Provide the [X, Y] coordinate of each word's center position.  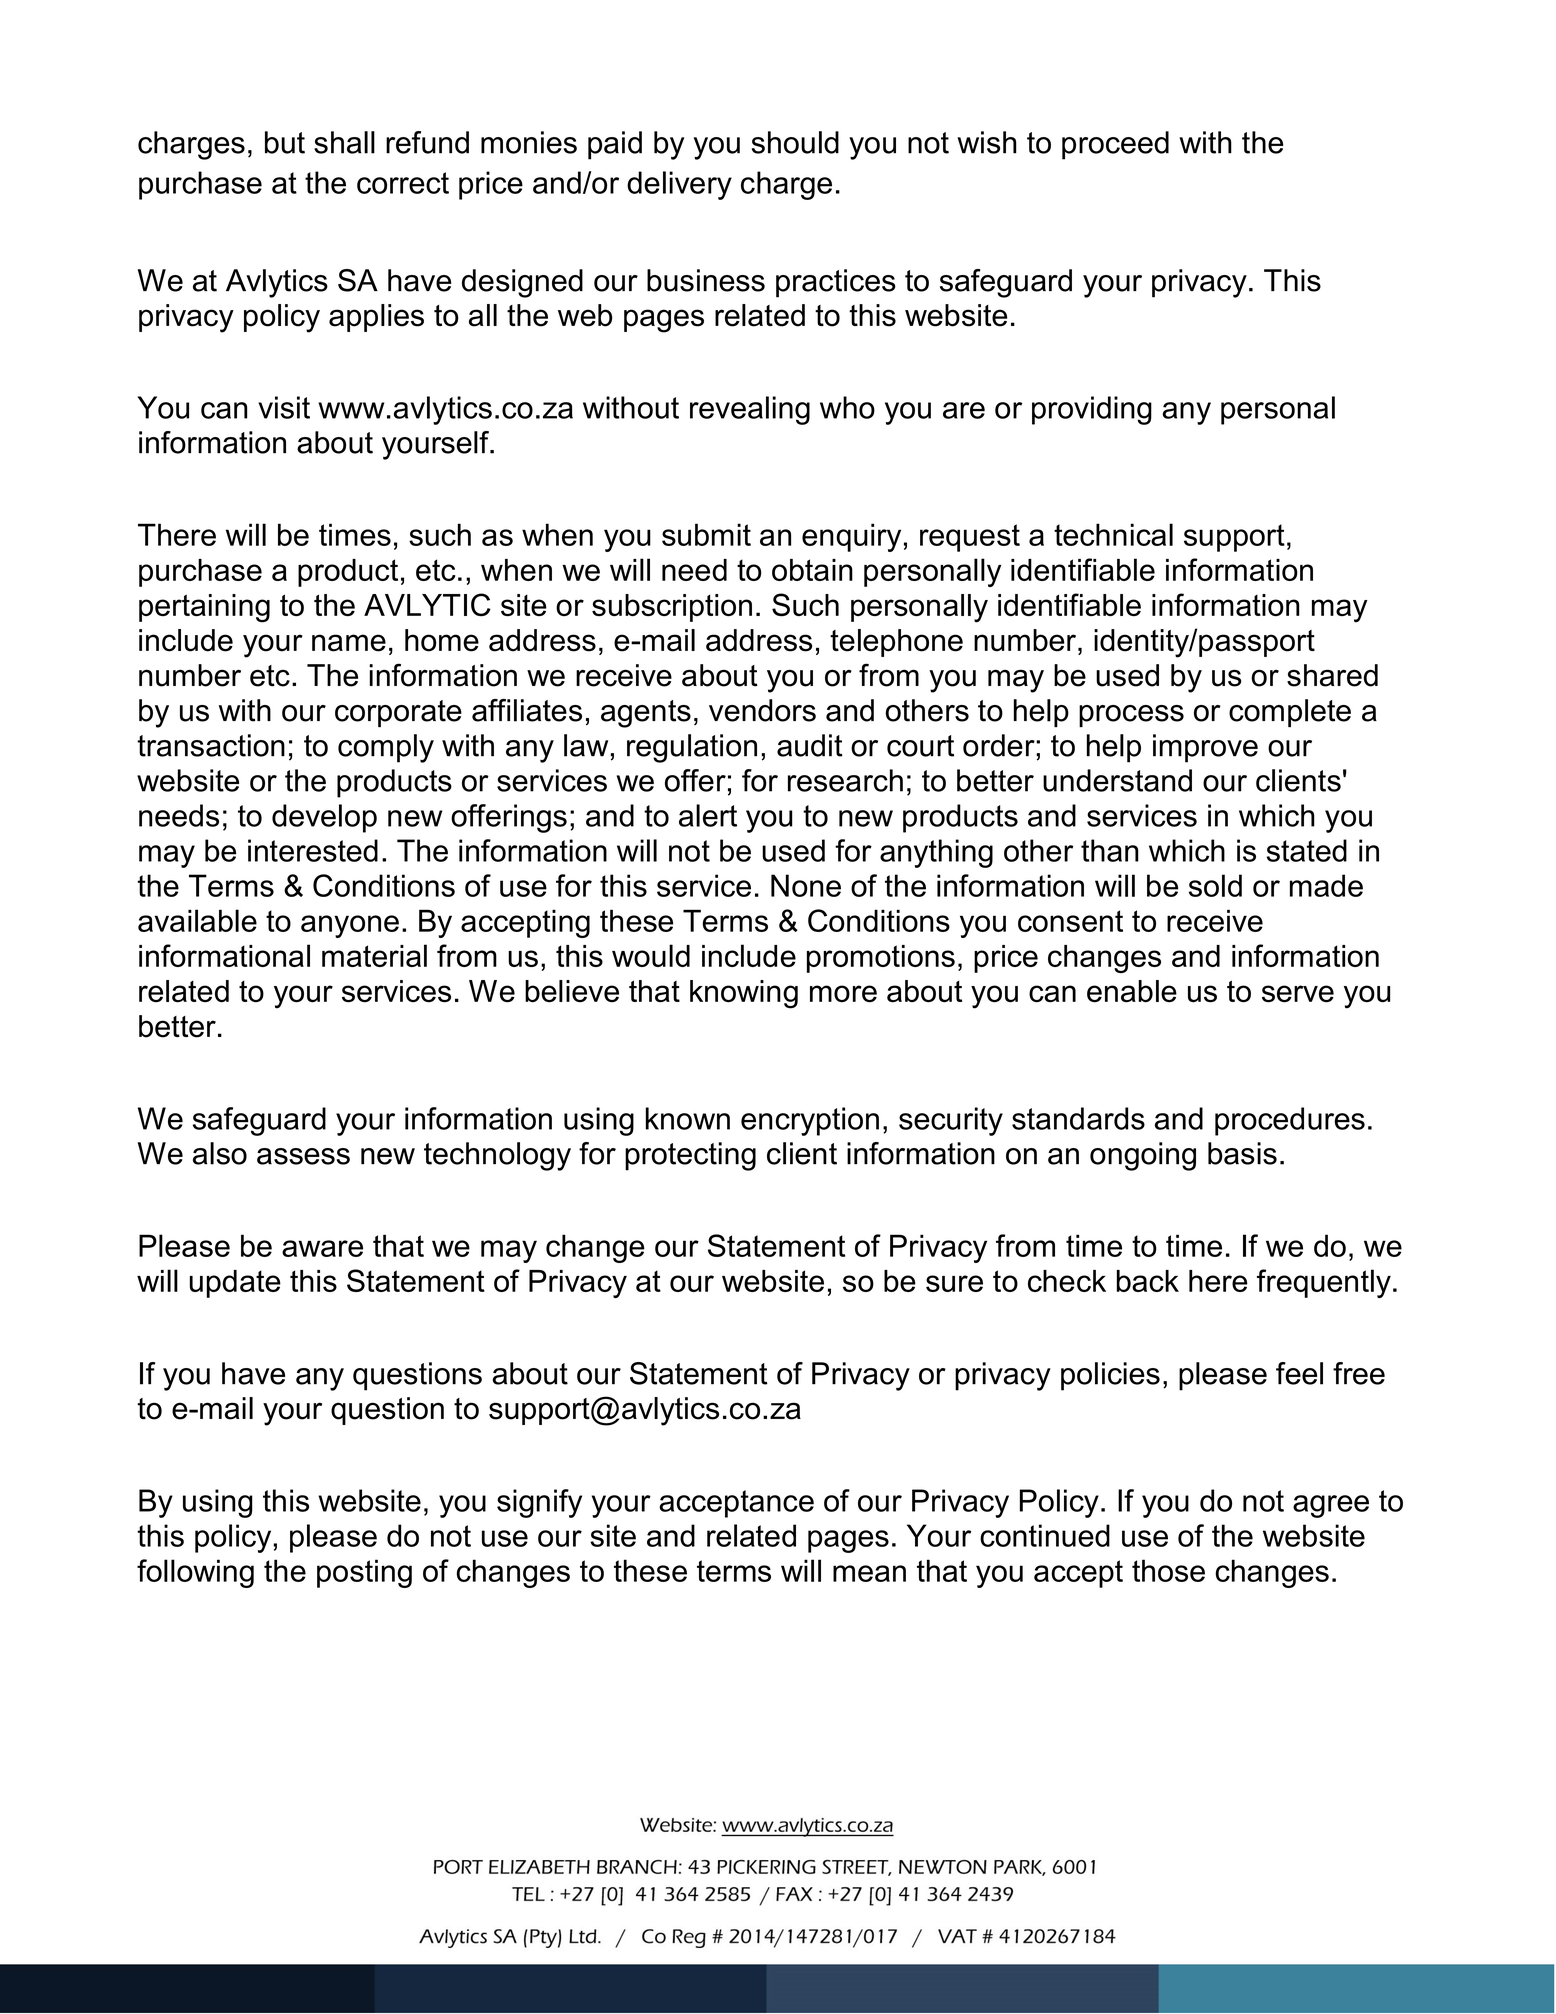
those [1168, 1570]
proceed [1115, 145]
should [795, 142]
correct [403, 183]
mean [869, 1573]
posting [364, 1573]
